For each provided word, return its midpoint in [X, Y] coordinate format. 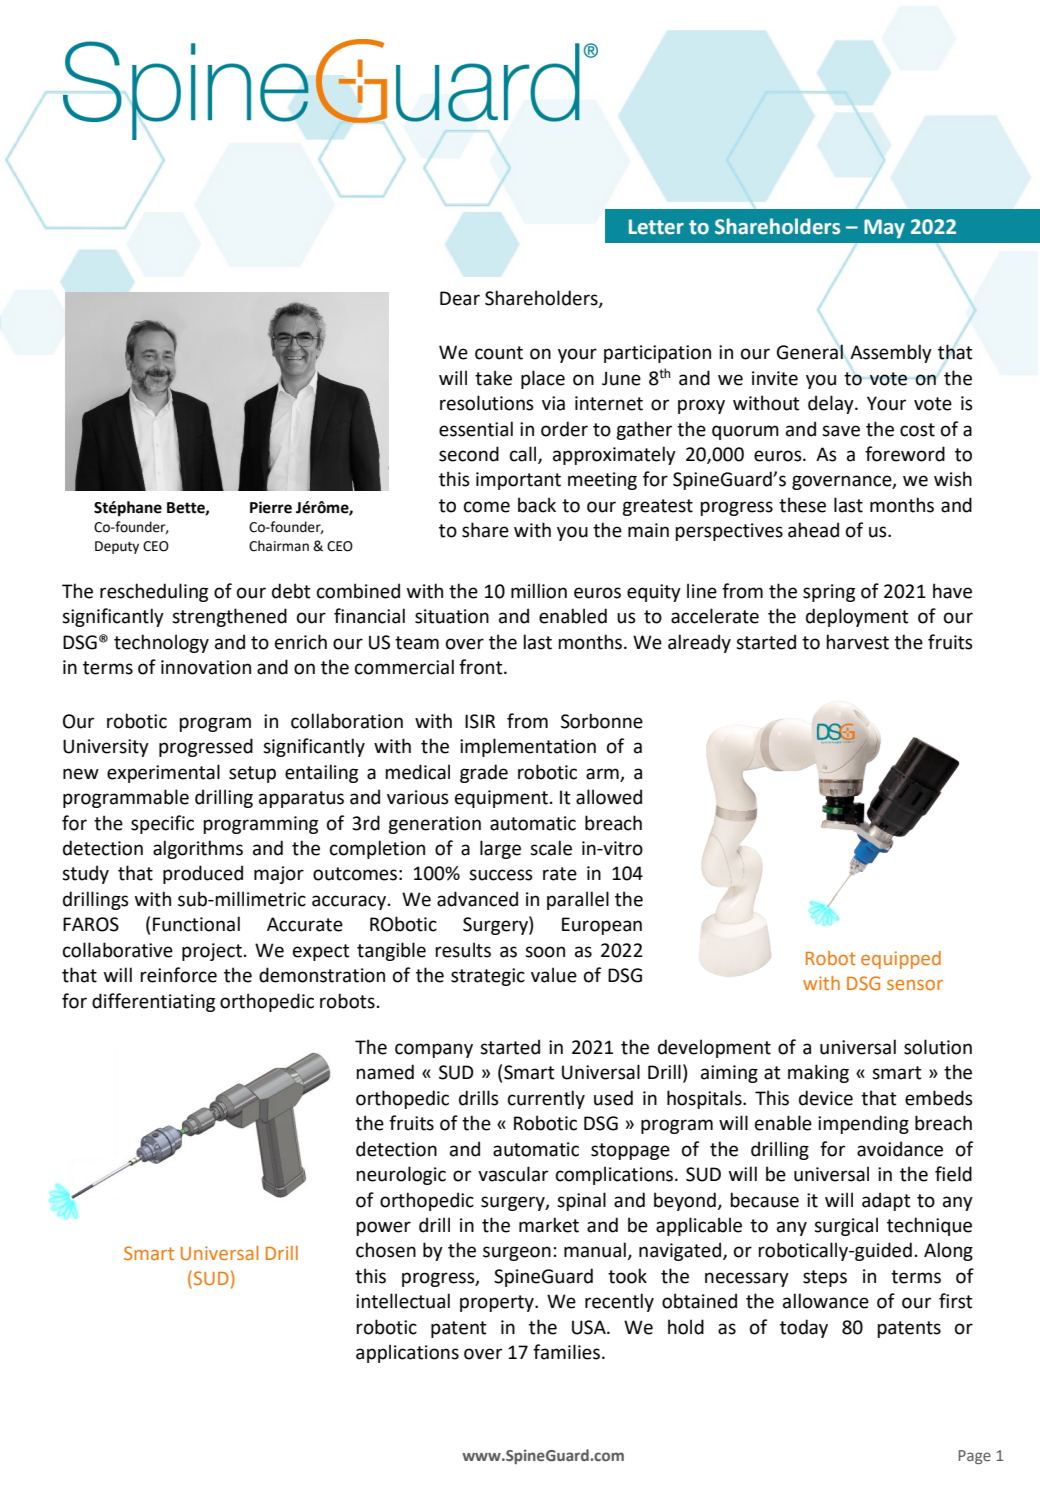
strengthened [229, 617]
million [539, 591]
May [884, 229]
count [499, 353]
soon [545, 952]
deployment [857, 617]
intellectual [403, 1301]
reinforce [178, 975]
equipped [901, 960]
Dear [460, 298]
